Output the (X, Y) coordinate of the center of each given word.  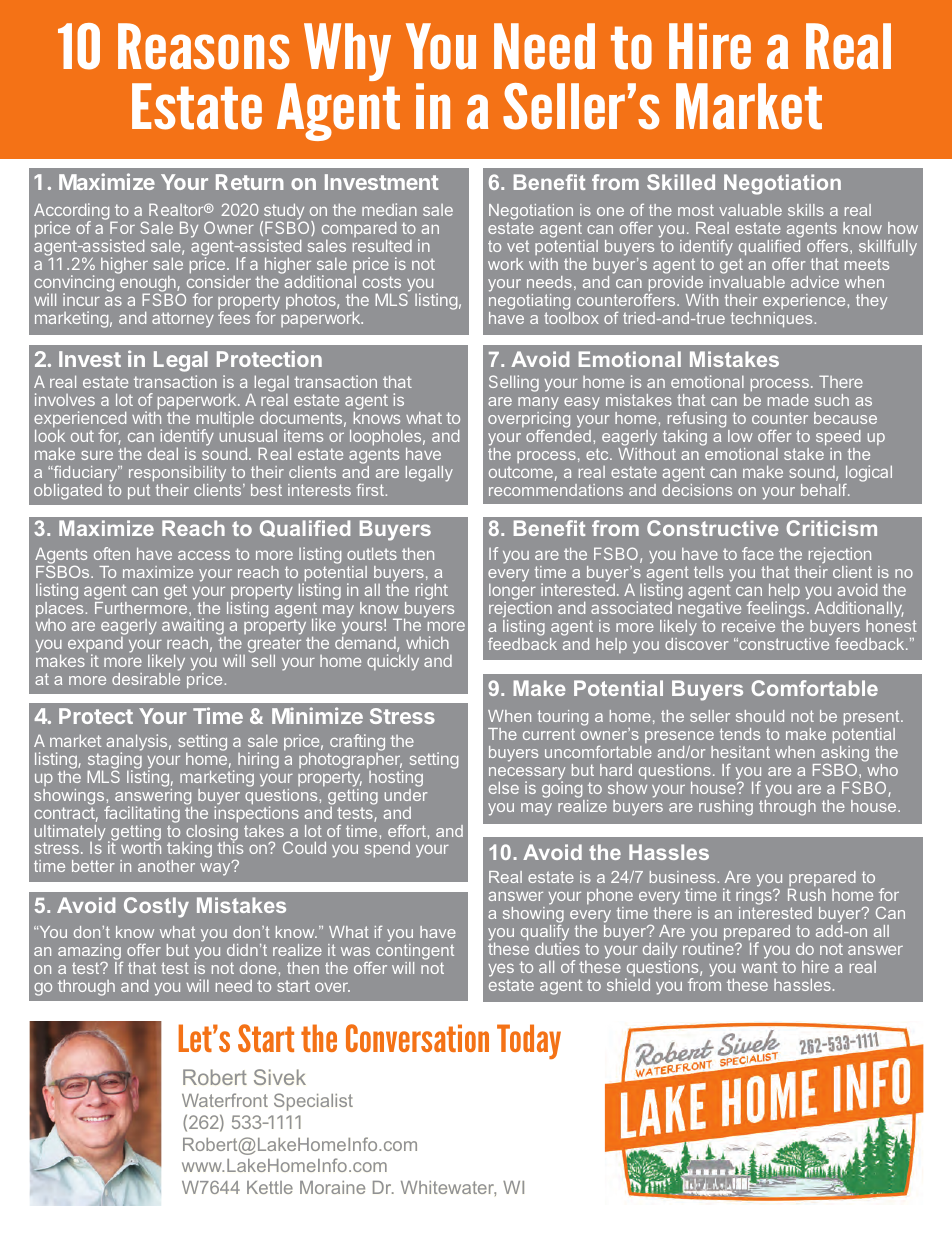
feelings (777, 610)
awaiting (194, 628)
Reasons (203, 46)
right (432, 591)
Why (347, 52)
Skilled (681, 182)
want (759, 967)
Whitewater (448, 1188)
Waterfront (225, 1100)
